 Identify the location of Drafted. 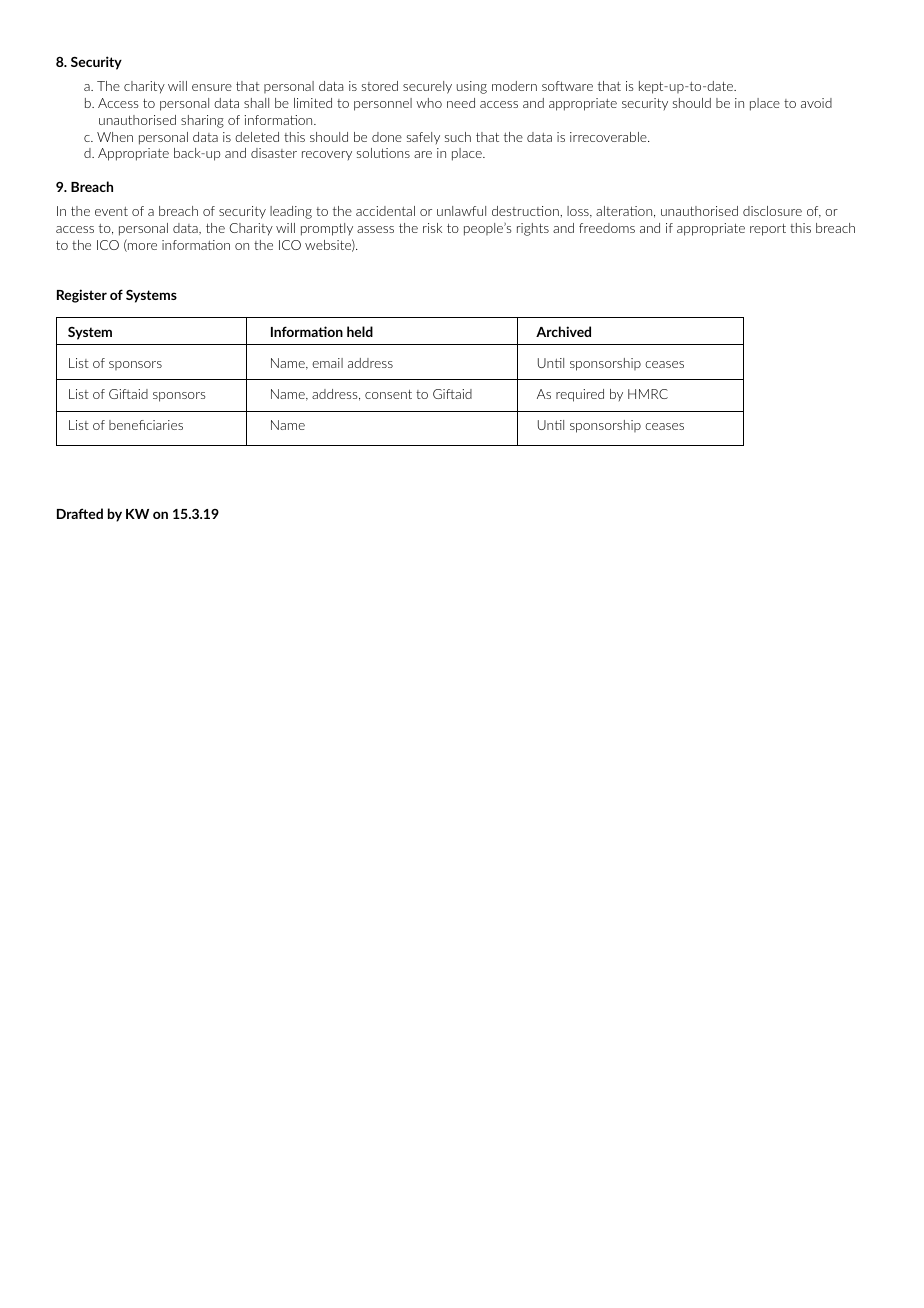
(80, 513).
